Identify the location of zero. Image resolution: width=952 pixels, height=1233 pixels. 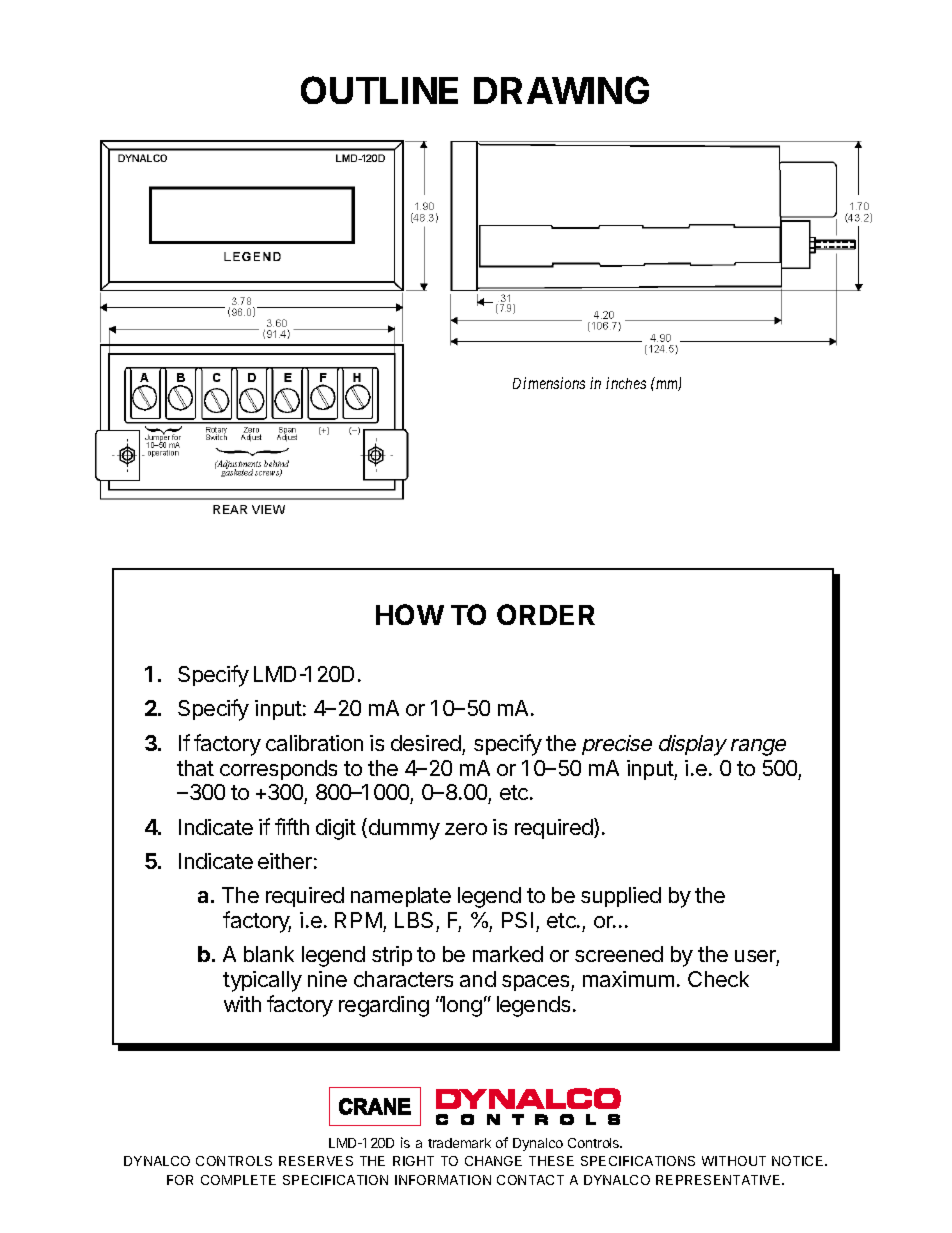
(466, 829).
